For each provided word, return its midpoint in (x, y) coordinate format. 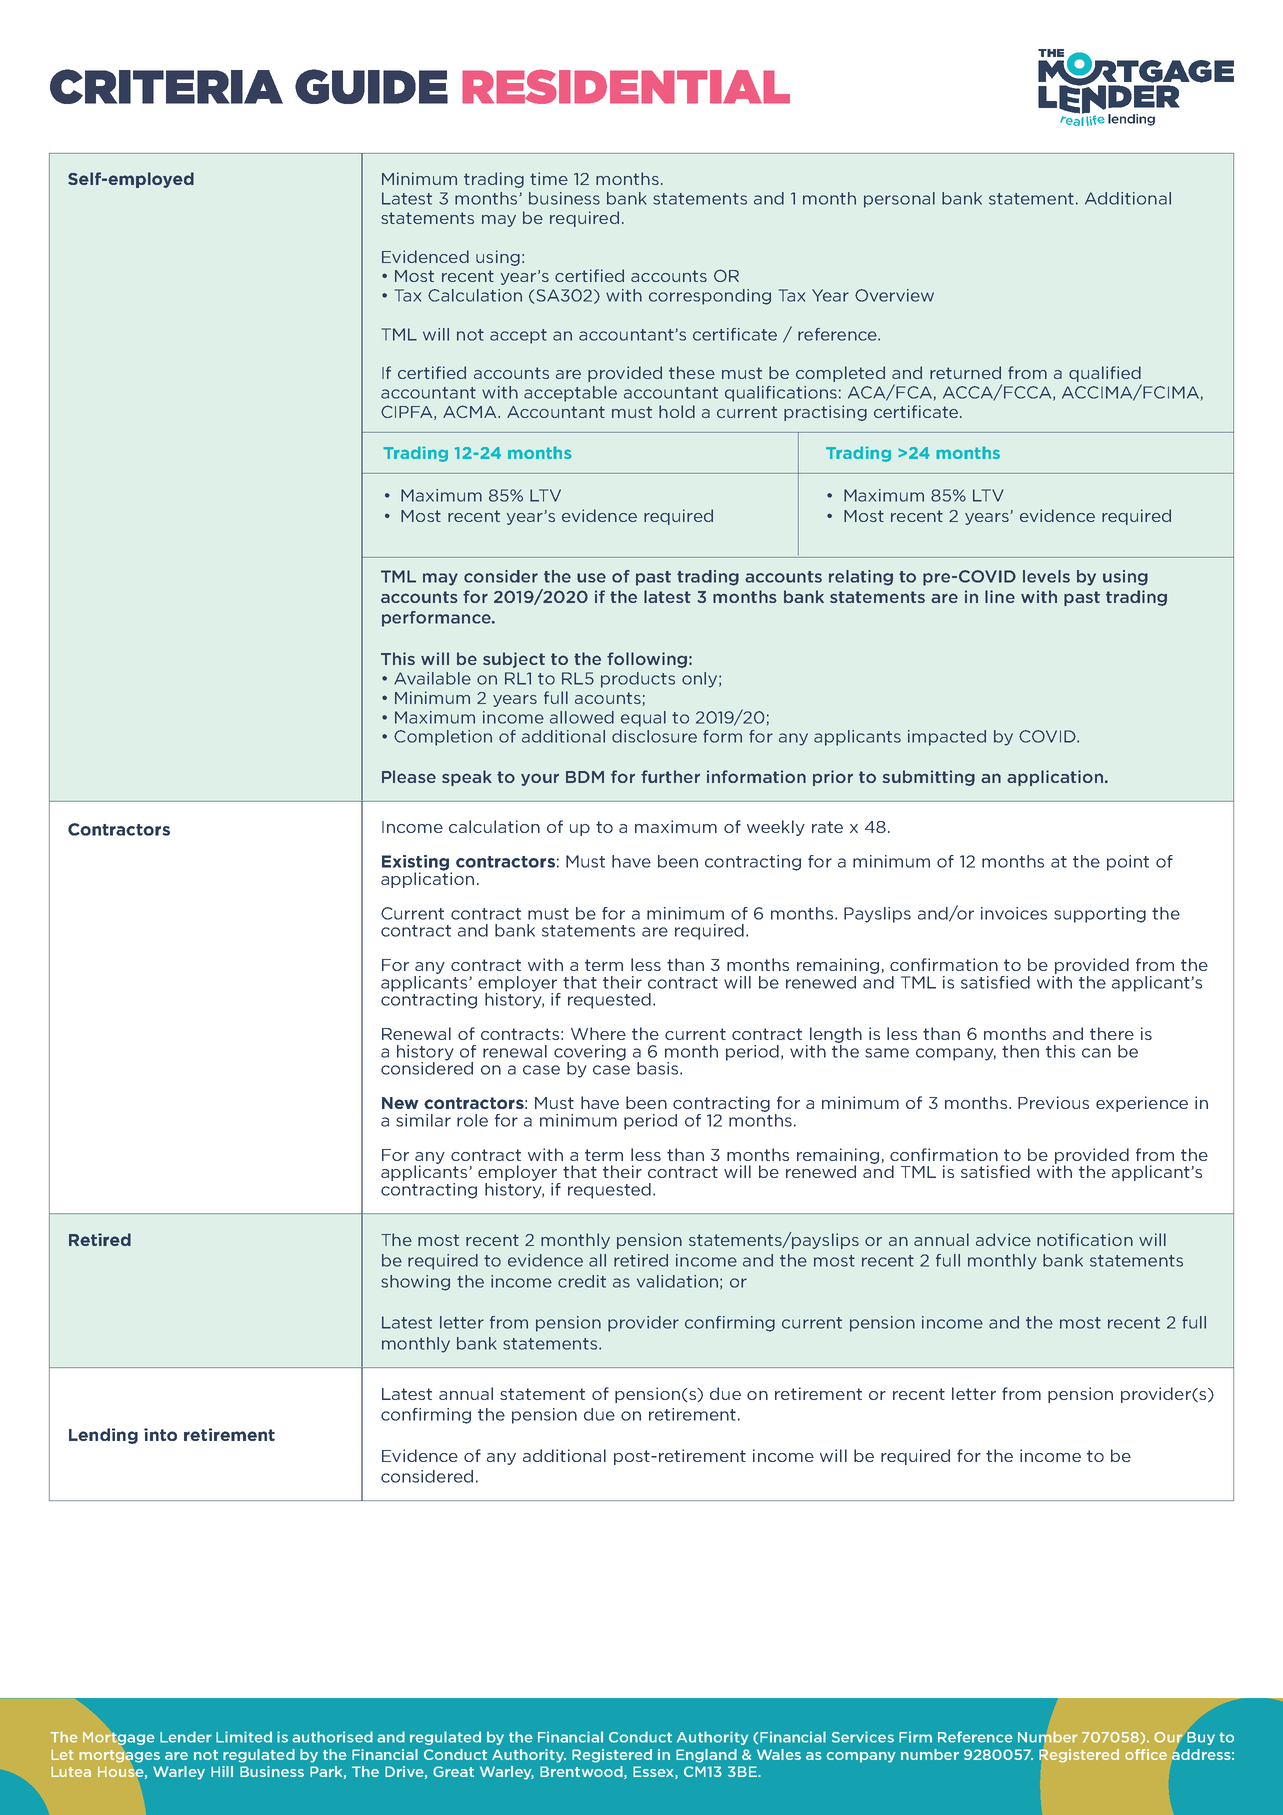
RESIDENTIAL (626, 86)
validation (677, 1281)
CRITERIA (166, 86)
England (706, 1756)
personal (899, 200)
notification (1085, 1239)
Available (432, 678)
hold (677, 411)
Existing (417, 864)
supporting (1100, 915)
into (160, 1434)
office (1146, 1754)
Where (598, 1033)
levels (1046, 576)
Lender (186, 1737)
